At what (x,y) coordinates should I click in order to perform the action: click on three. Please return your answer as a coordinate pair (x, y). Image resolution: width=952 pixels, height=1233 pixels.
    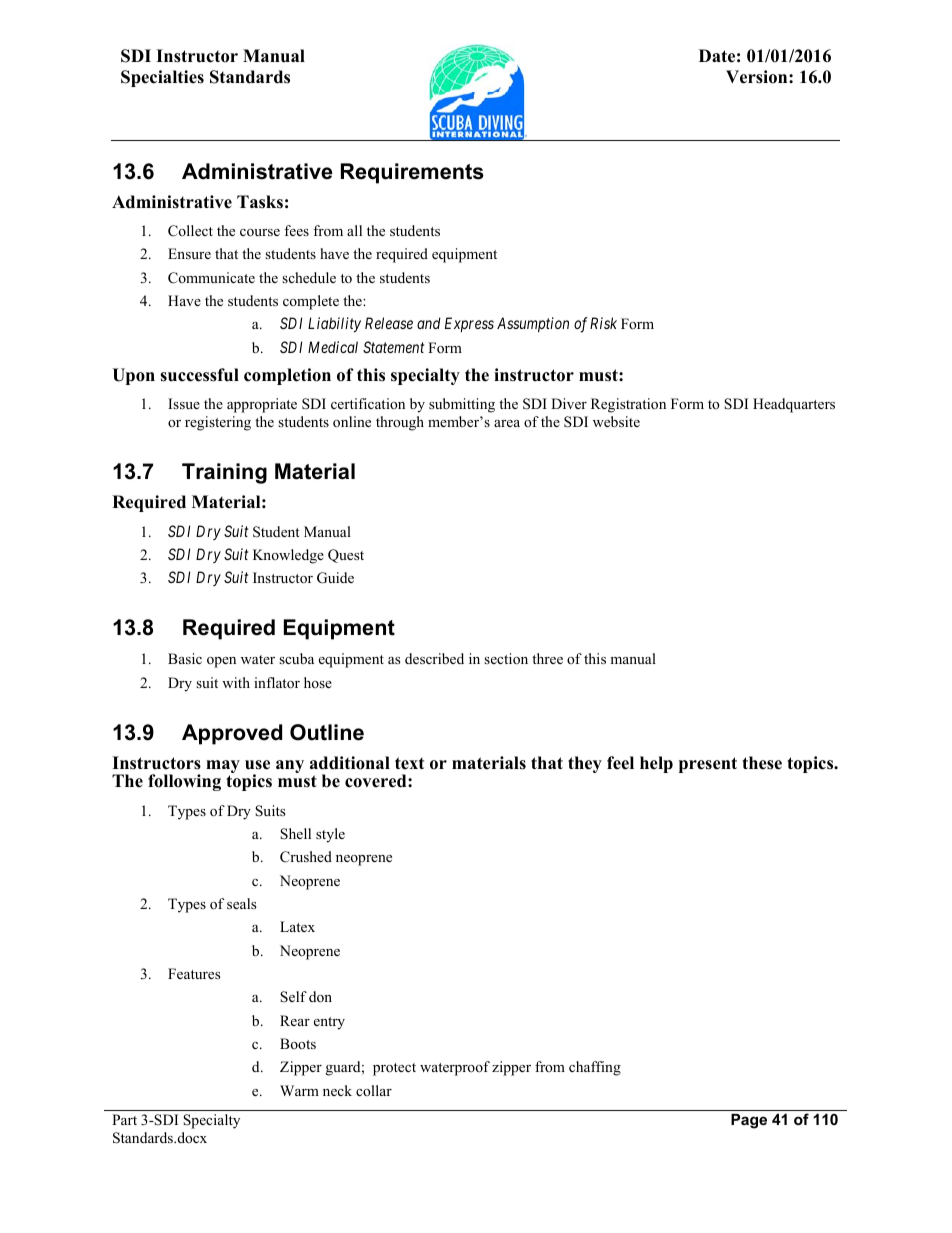
    Looking at the image, I should click on (547, 658).
